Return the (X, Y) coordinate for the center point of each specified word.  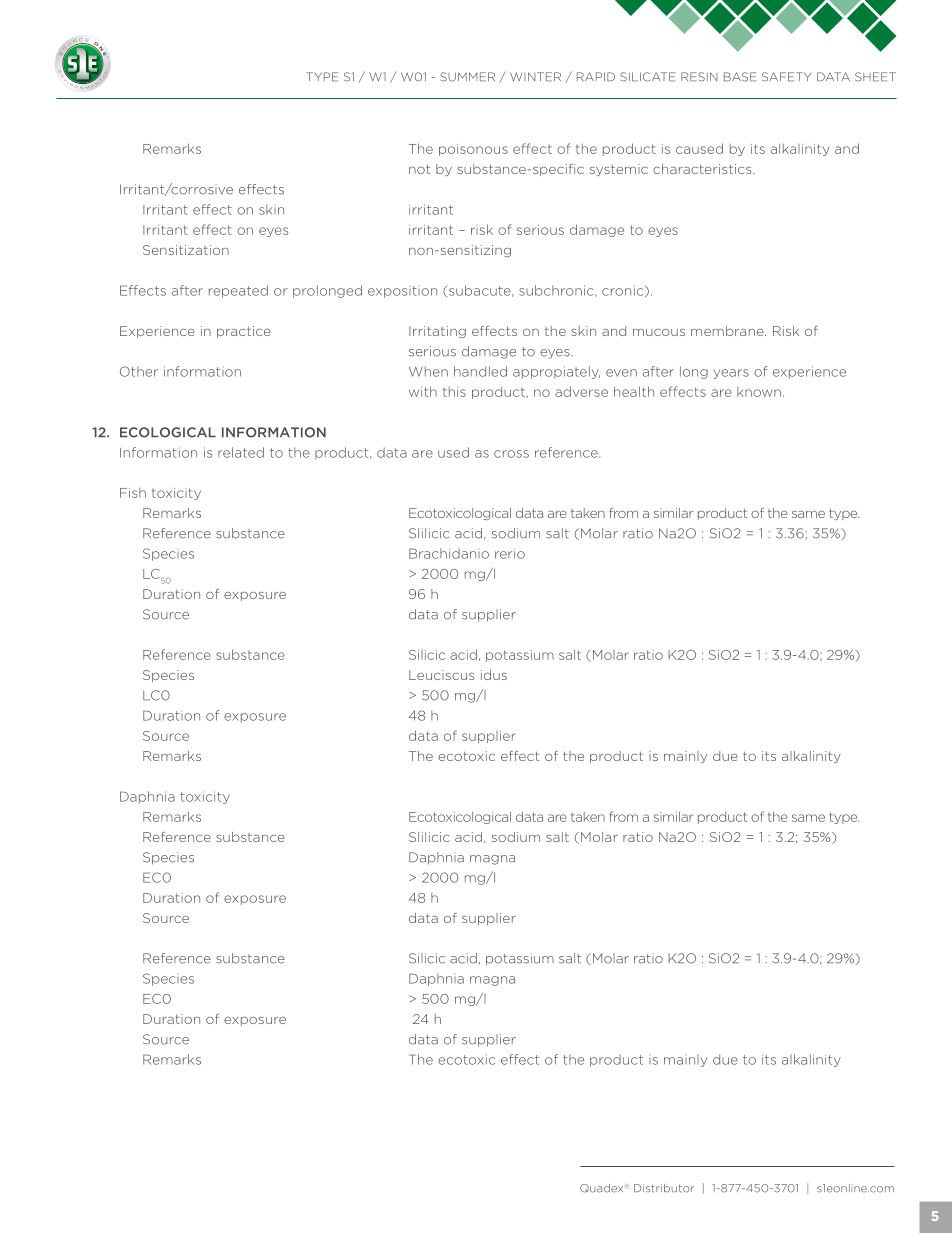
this (454, 392)
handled (480, 371)
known (759, 392)
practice (244, 332)
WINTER (535, 76)
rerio (510, 553)
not (419, 169)
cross (511, 454)
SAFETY (786, 77)
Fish (133, 493)
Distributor (664, 1188)
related (241, 452)
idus (494, 675)
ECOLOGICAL (168, 432)
